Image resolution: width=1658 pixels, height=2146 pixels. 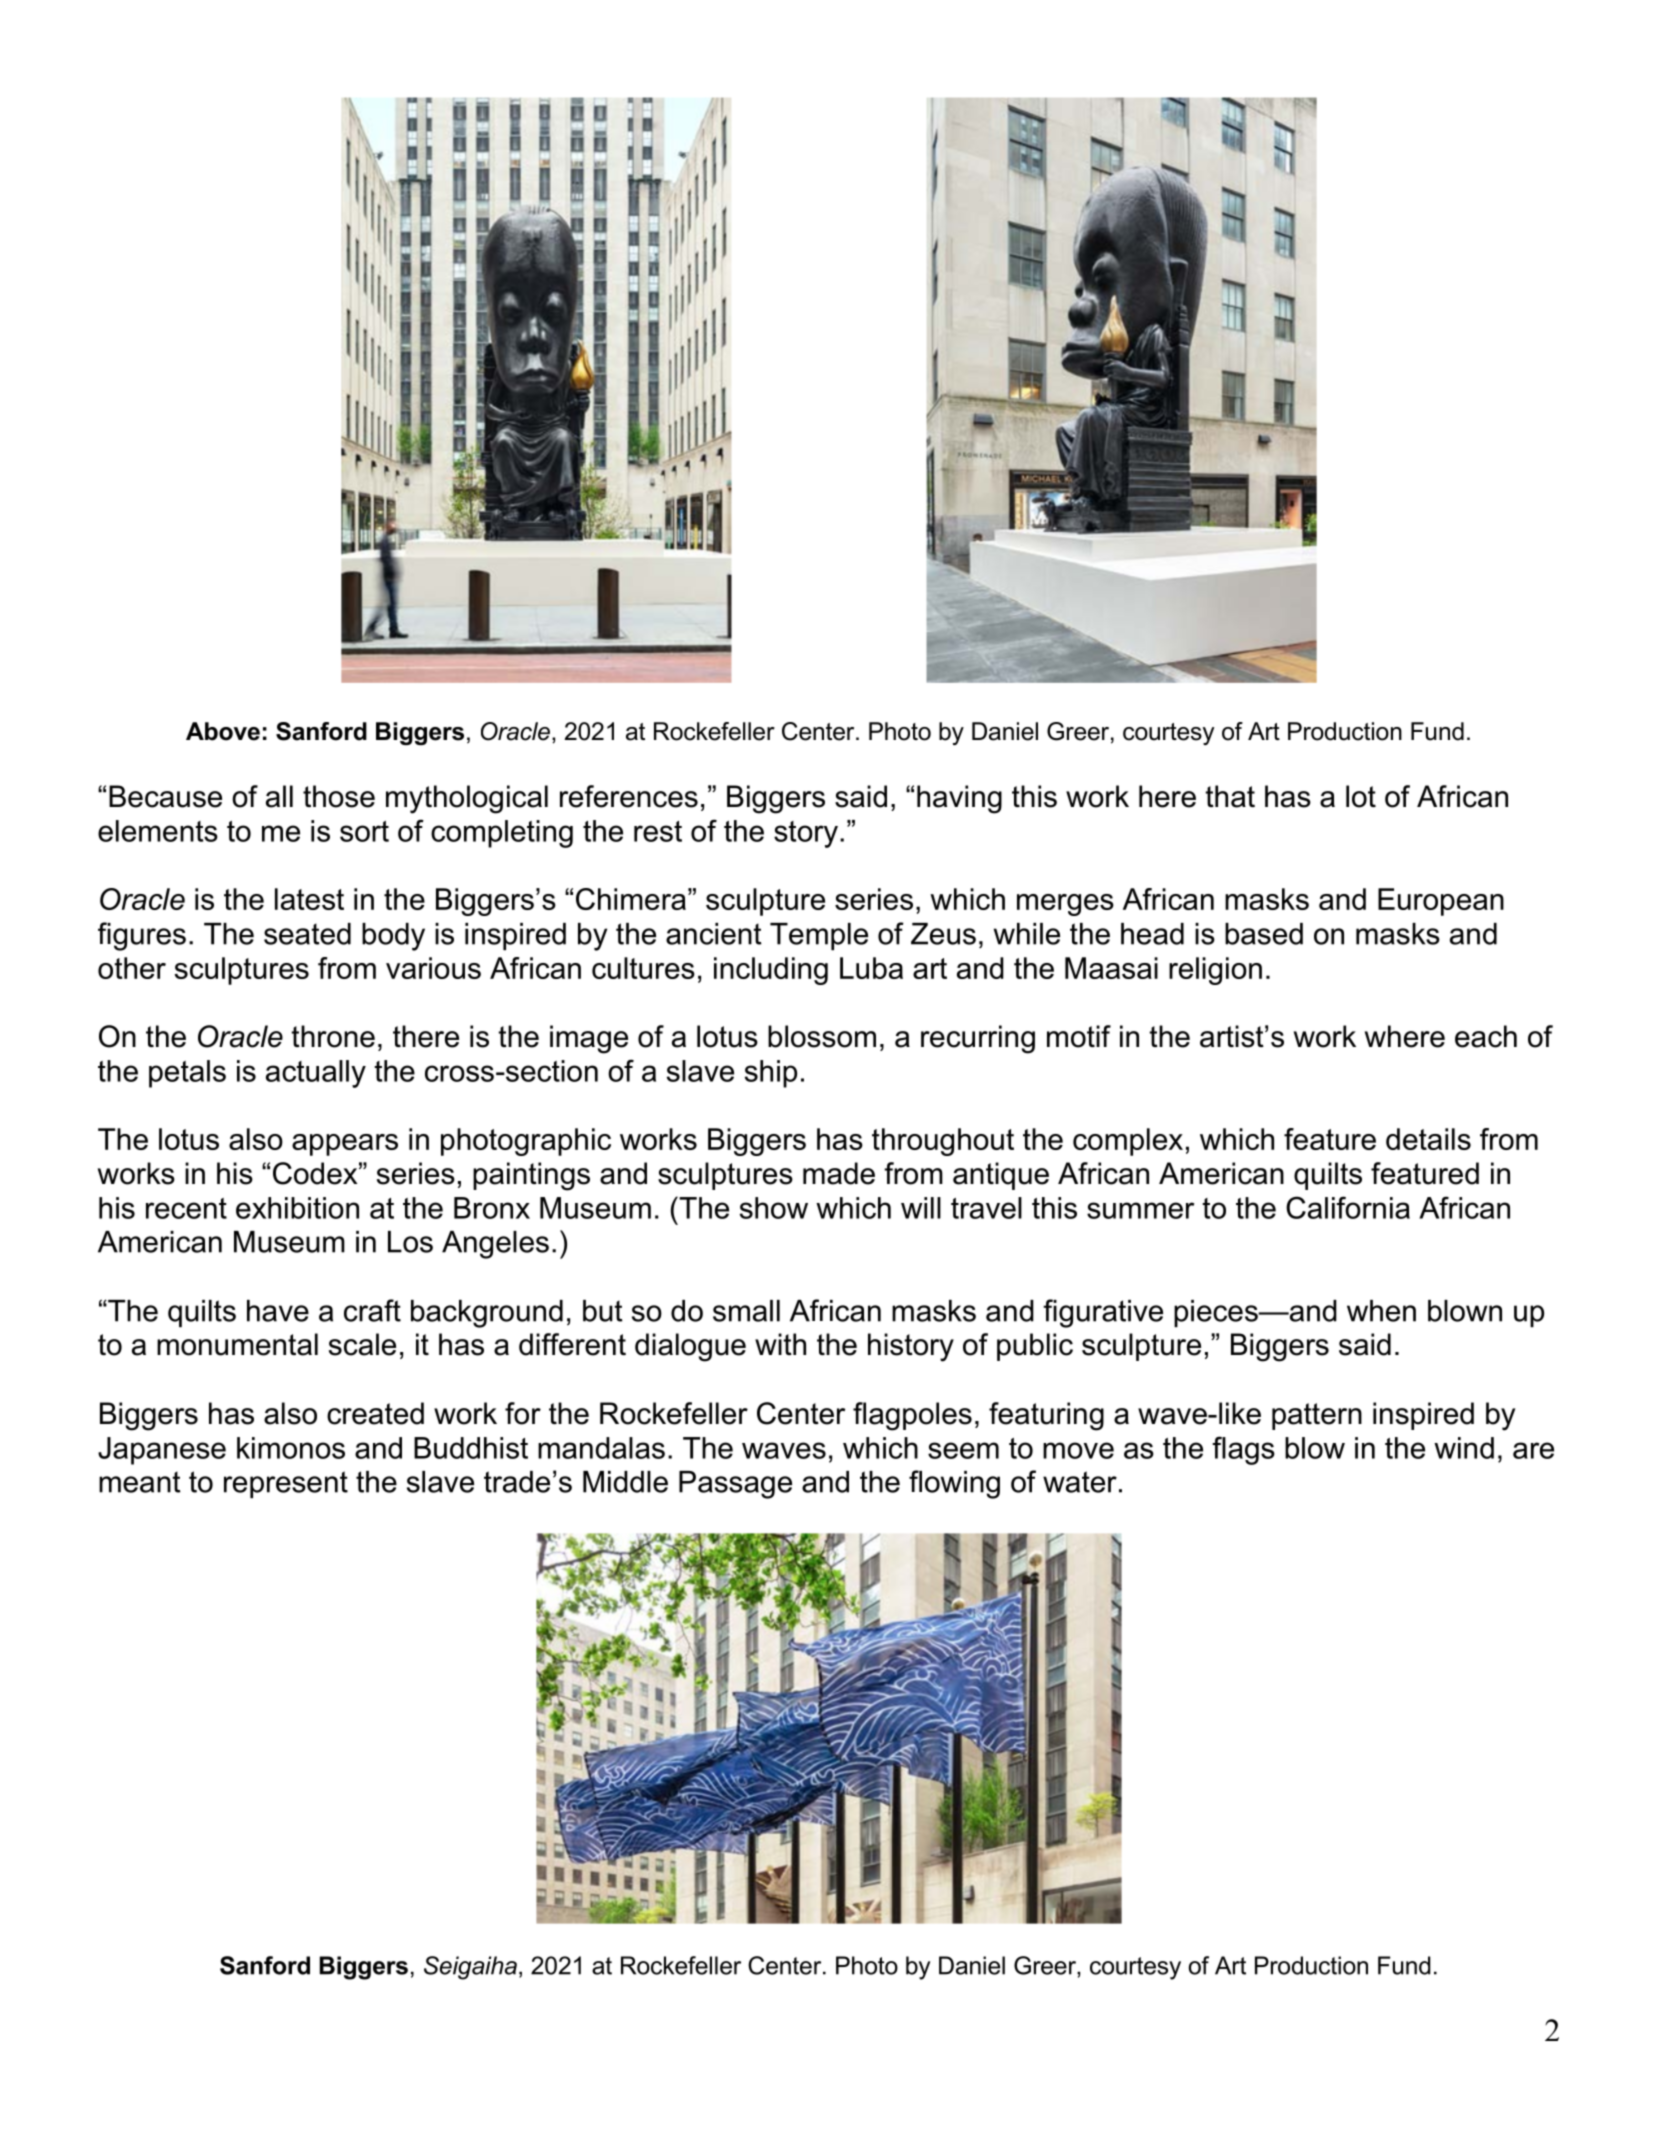 What do you see at coordinates (223, 731) in the page?
I see `Above` at bounding box center [223, 731].
